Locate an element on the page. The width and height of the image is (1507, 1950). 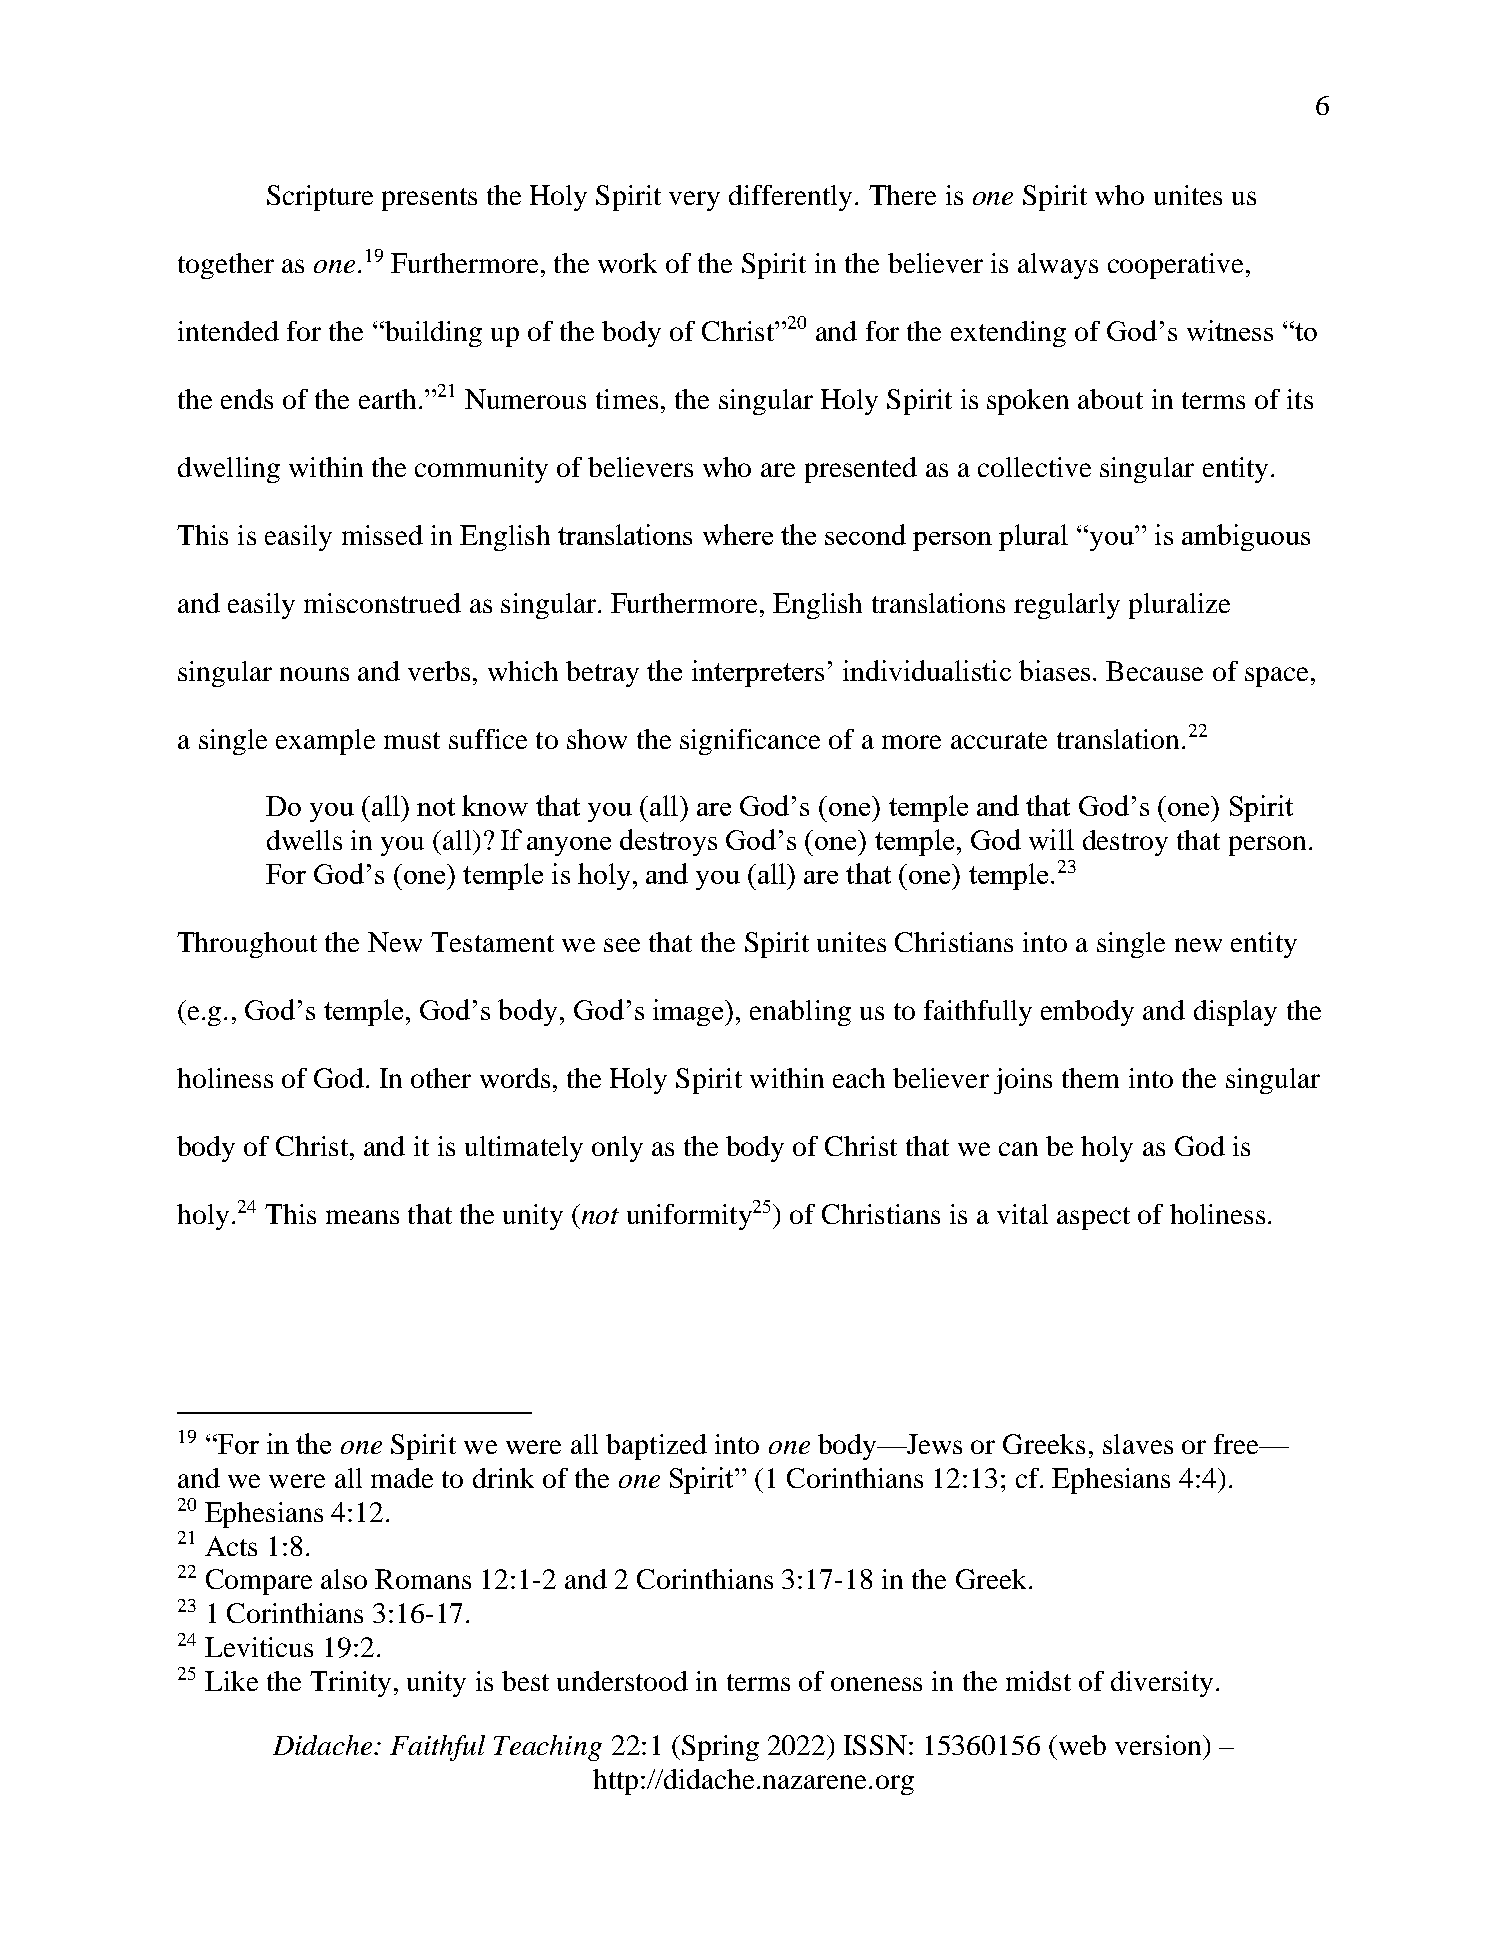
baptized is located at coordinates (656, 1447).
